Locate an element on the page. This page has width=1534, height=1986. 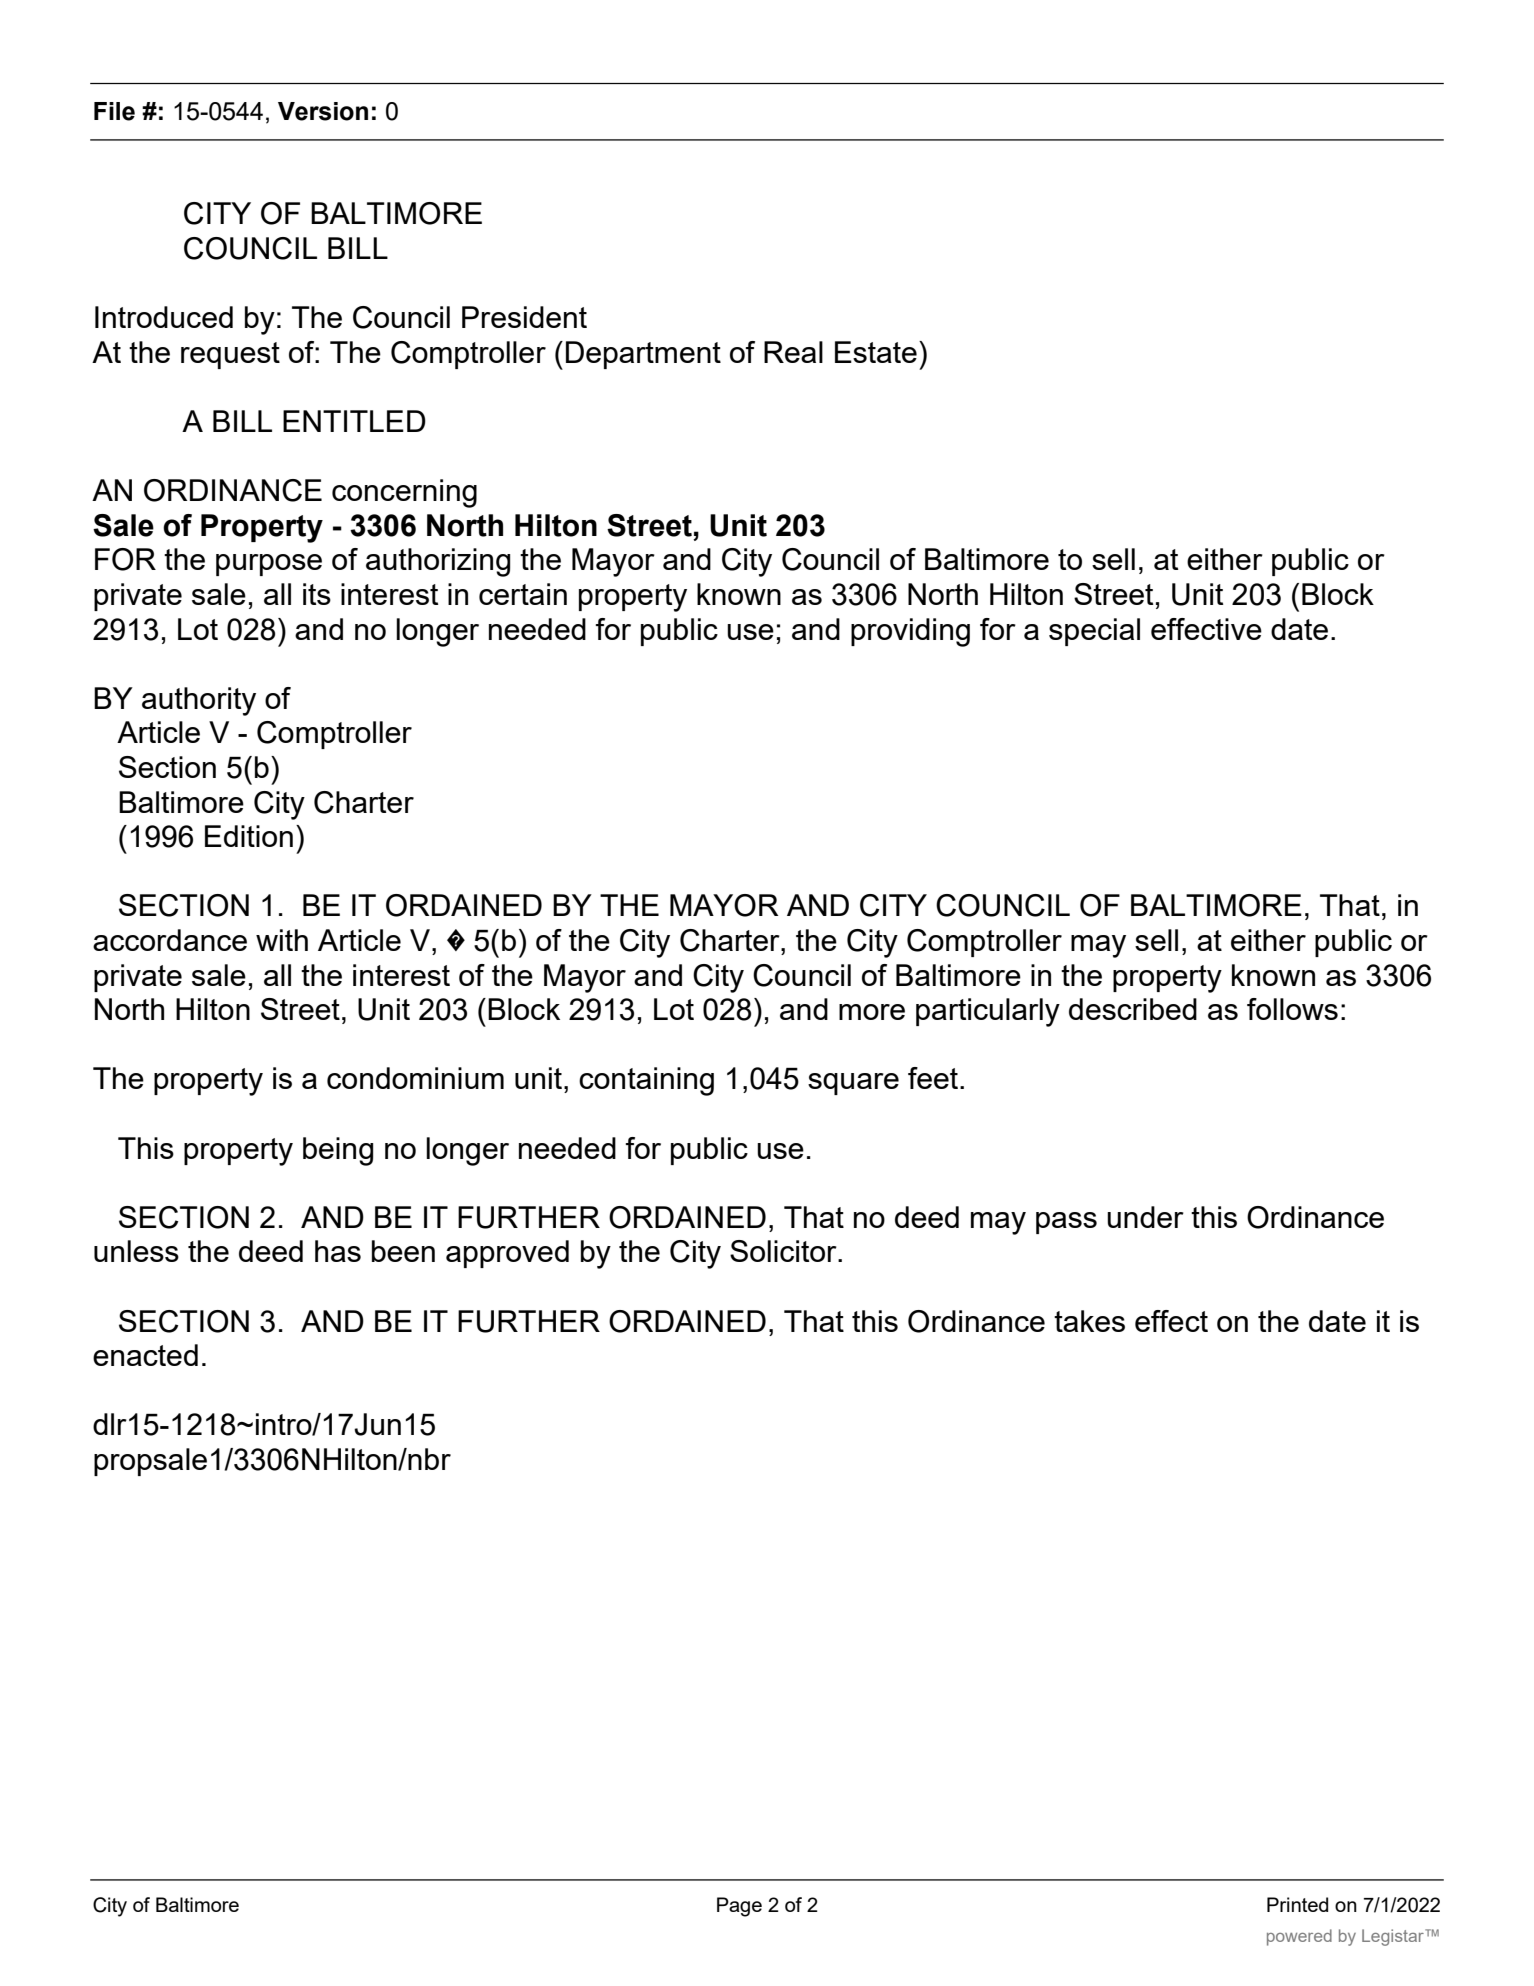
Department is located at coordinates (643, 355).
